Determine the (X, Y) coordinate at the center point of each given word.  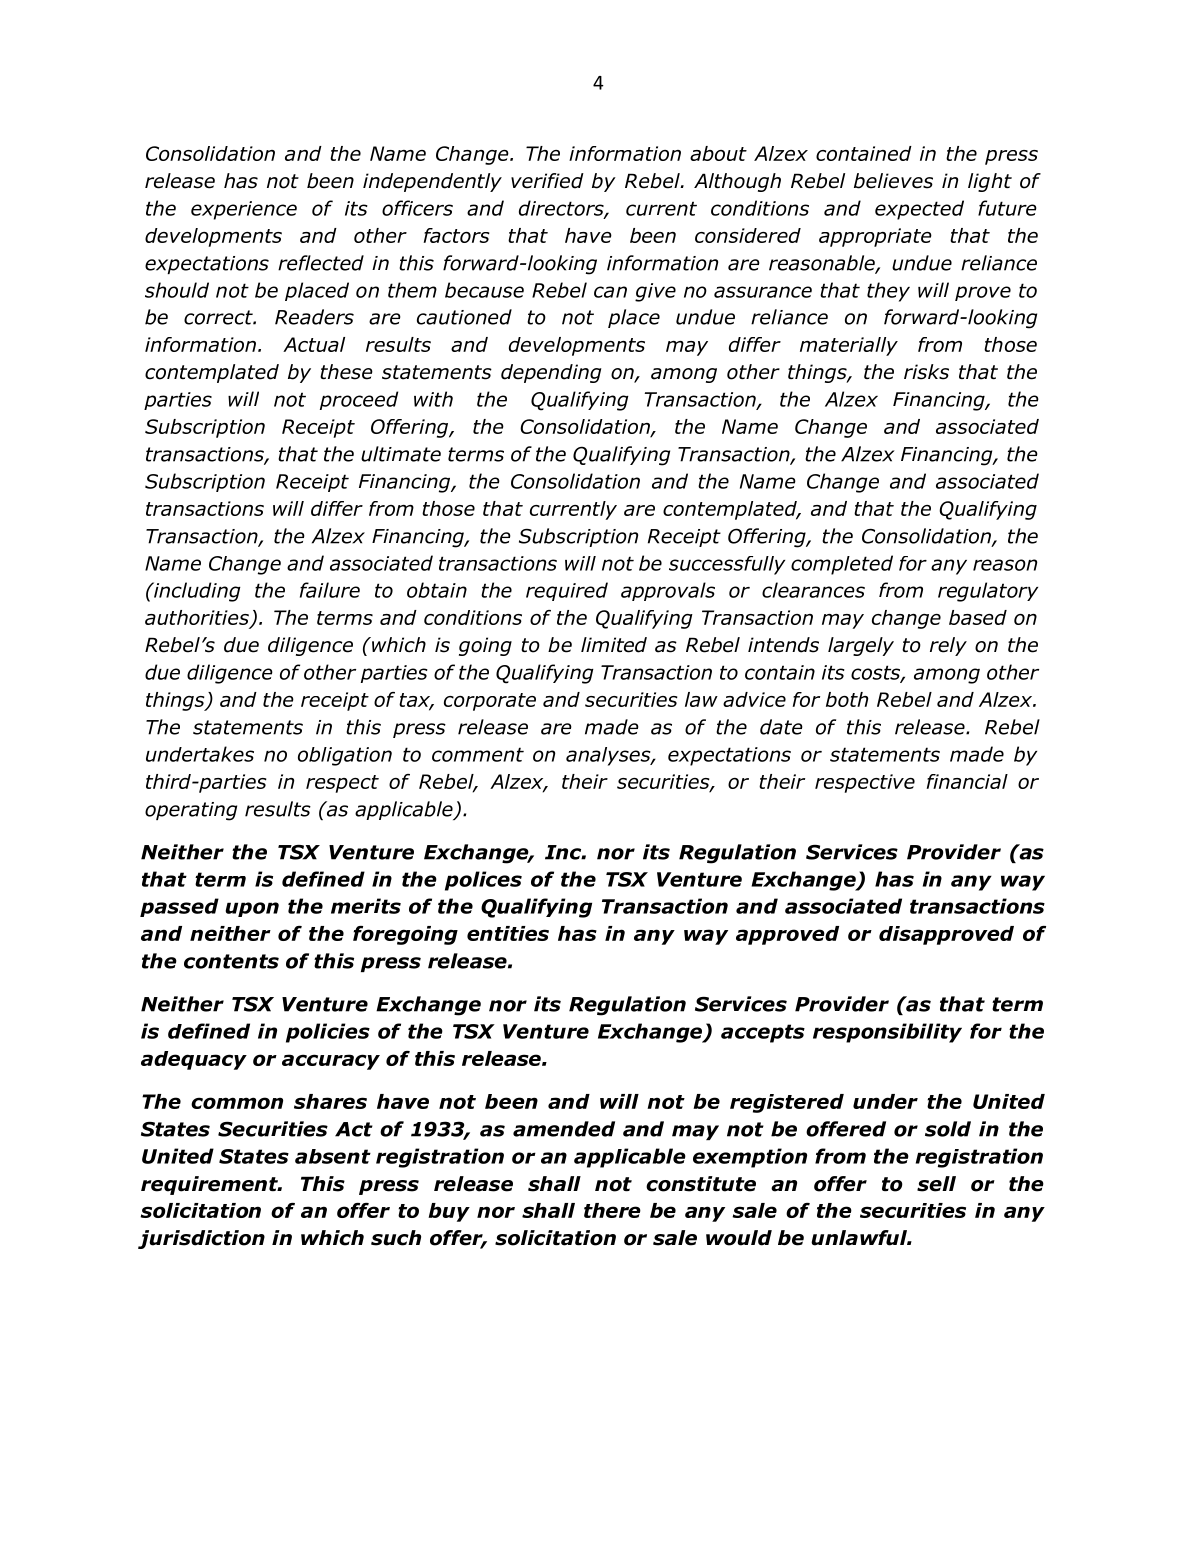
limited (614, 645)
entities (508, 933)
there (612, 1210)
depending (551, 373)
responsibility (887, 1033)
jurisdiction (201, 1239)
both (847, 699)
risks (926, 372)
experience (244, 210)
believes (893, 181)
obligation (345, 756)
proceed (359, 400)
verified (547, 181)
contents (231, 961)
